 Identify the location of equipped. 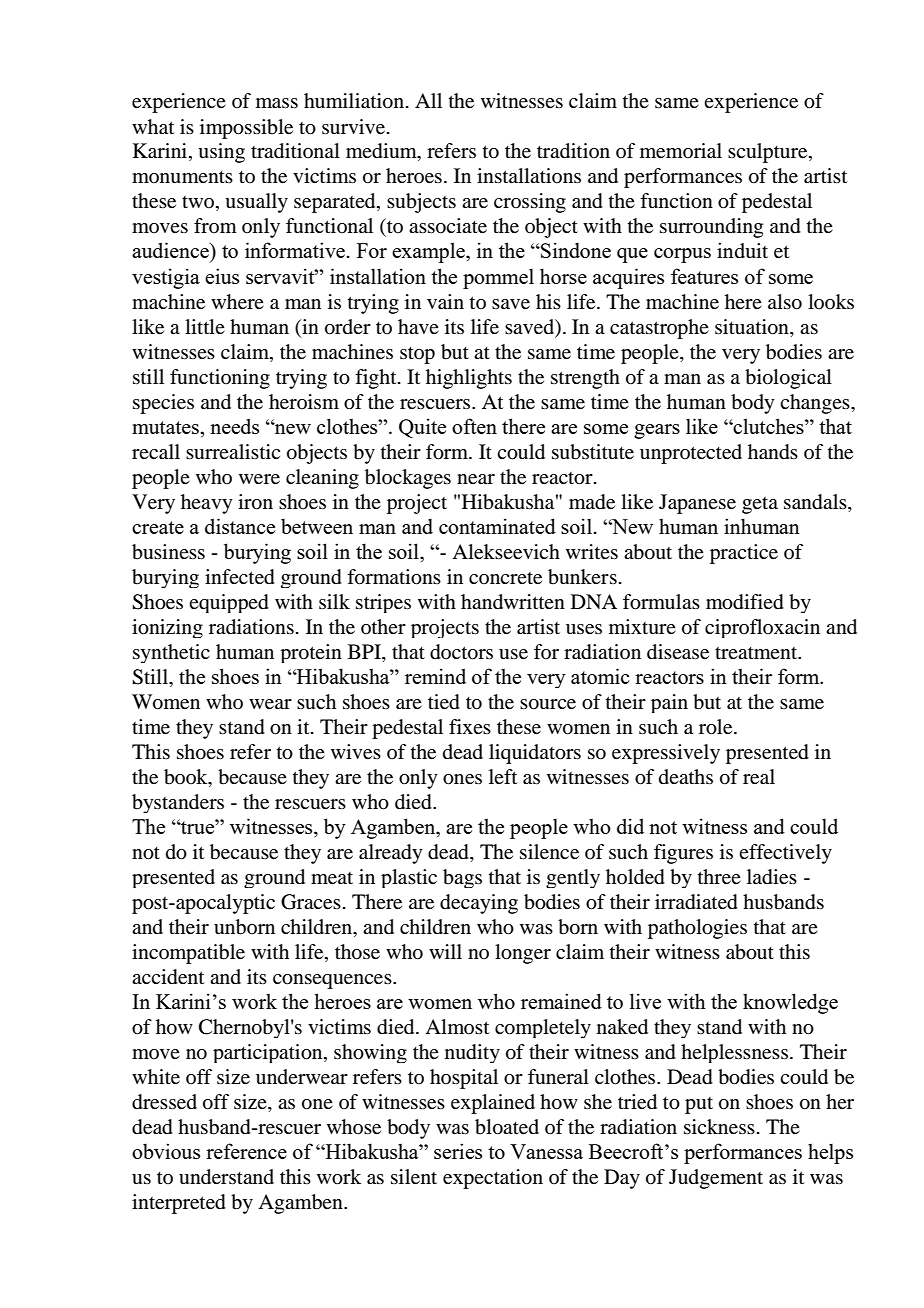
(229, 603).
